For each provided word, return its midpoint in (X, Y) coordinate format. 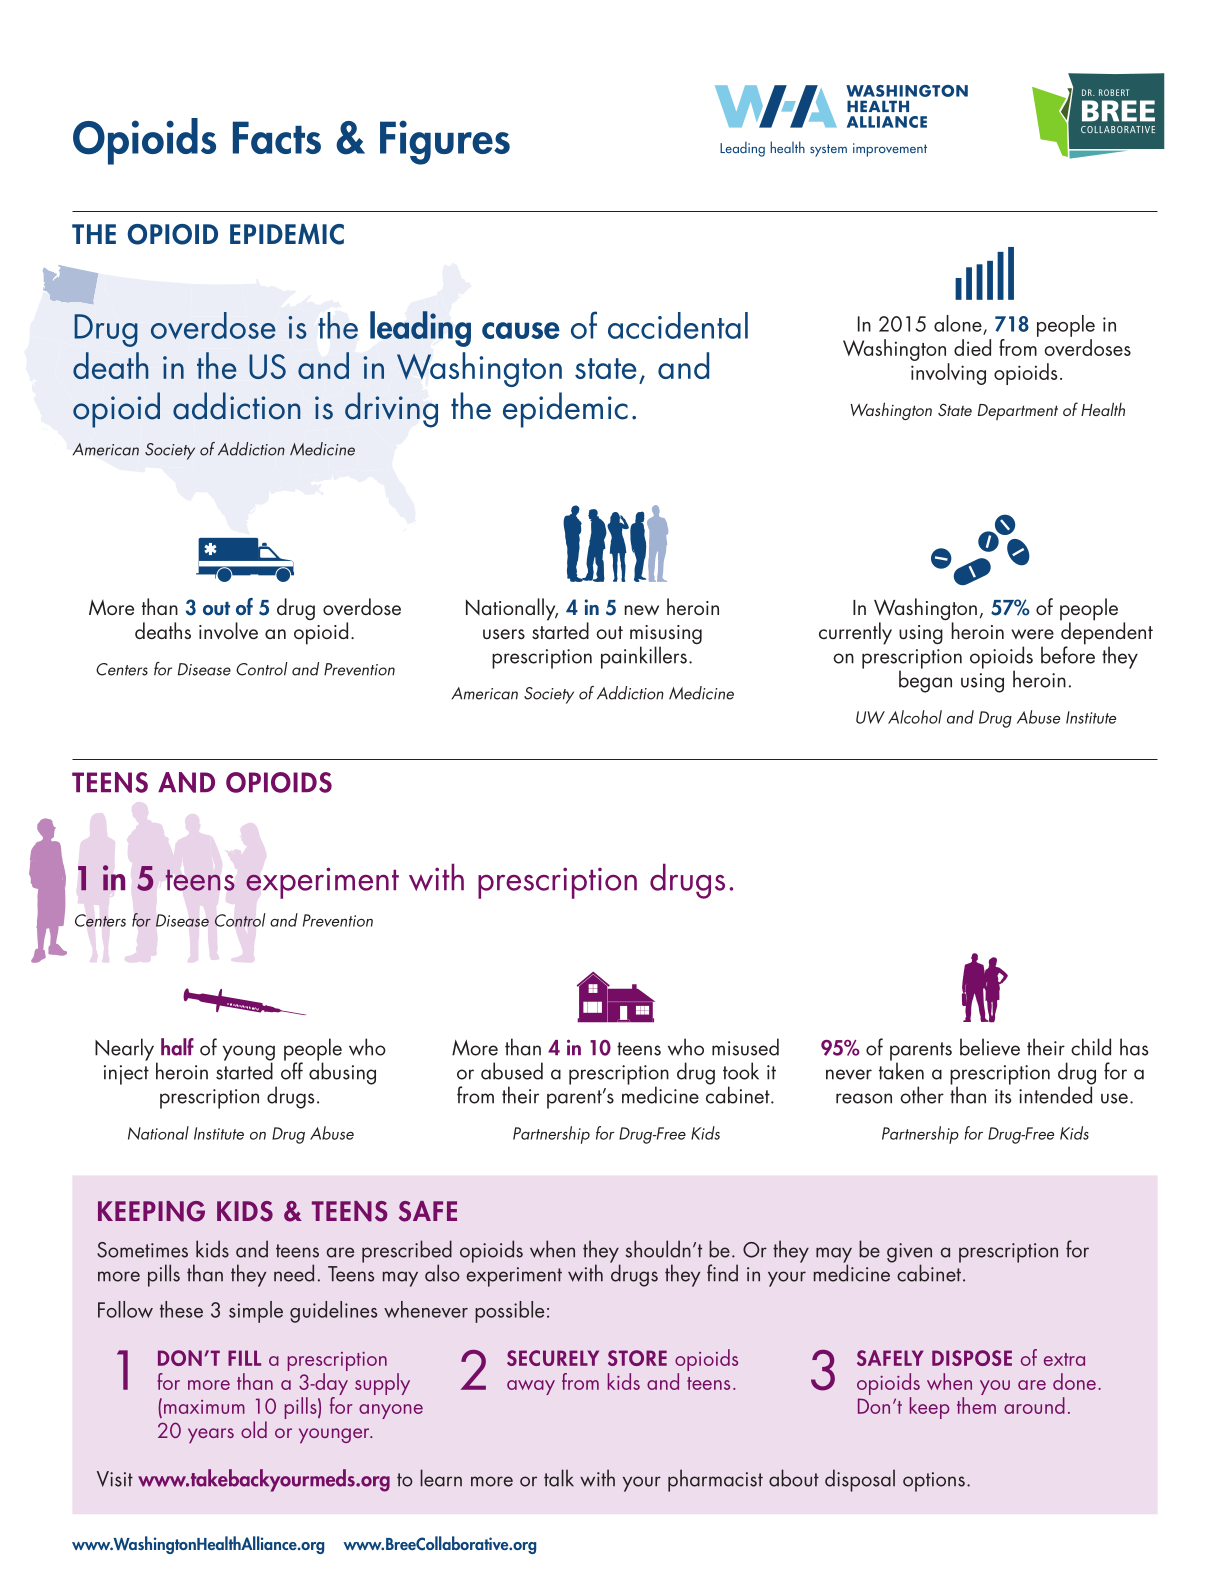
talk (559, 1478)
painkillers (644, 657)
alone (958, 323)
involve (228, 631)
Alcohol (915, 717)
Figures (445, 142)
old (254, 1429)
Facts (277, 137)
